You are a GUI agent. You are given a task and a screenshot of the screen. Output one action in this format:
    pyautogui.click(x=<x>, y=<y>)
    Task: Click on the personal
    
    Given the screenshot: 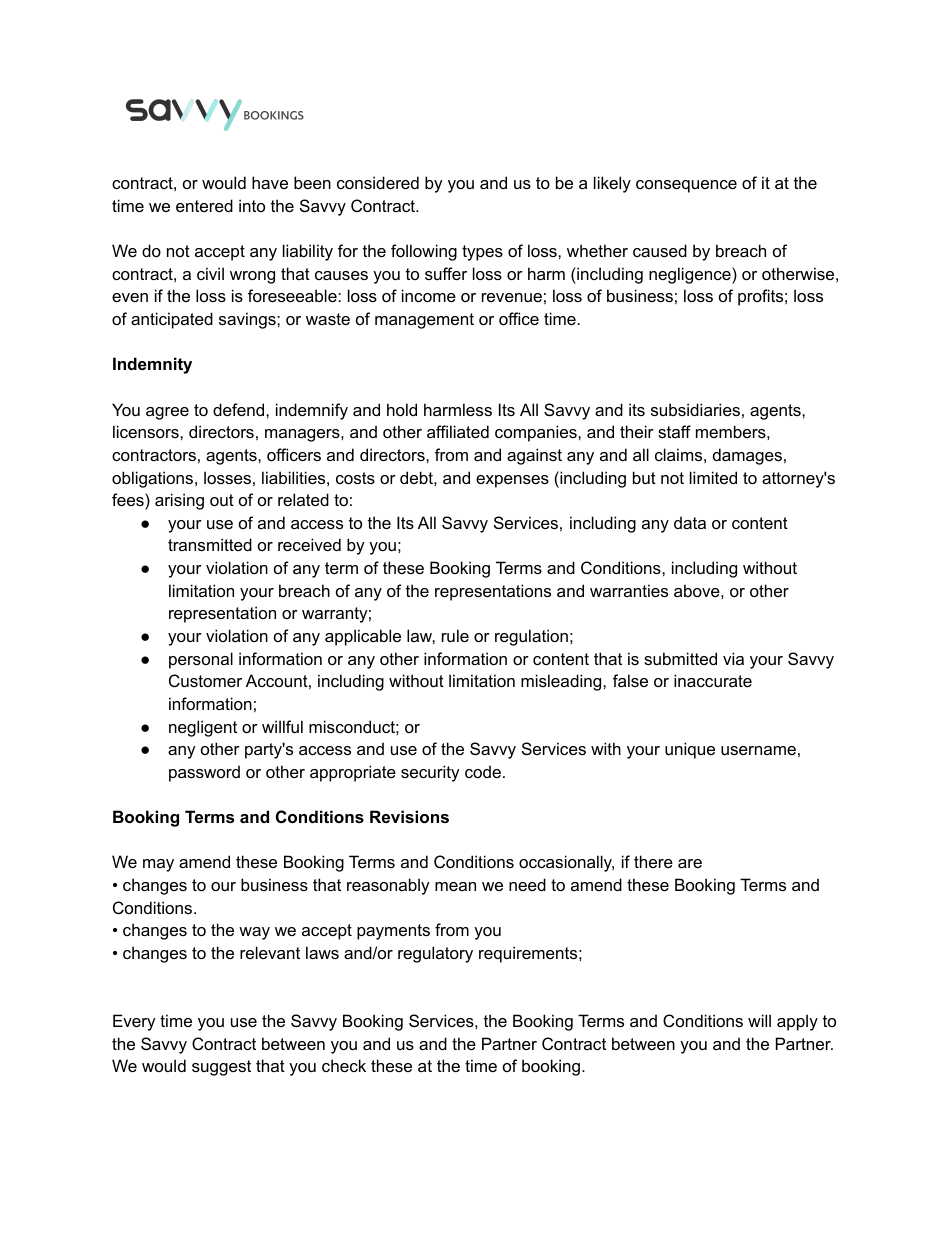 What is the action you would take?
    pyautogui.click(x=201, y=660)
